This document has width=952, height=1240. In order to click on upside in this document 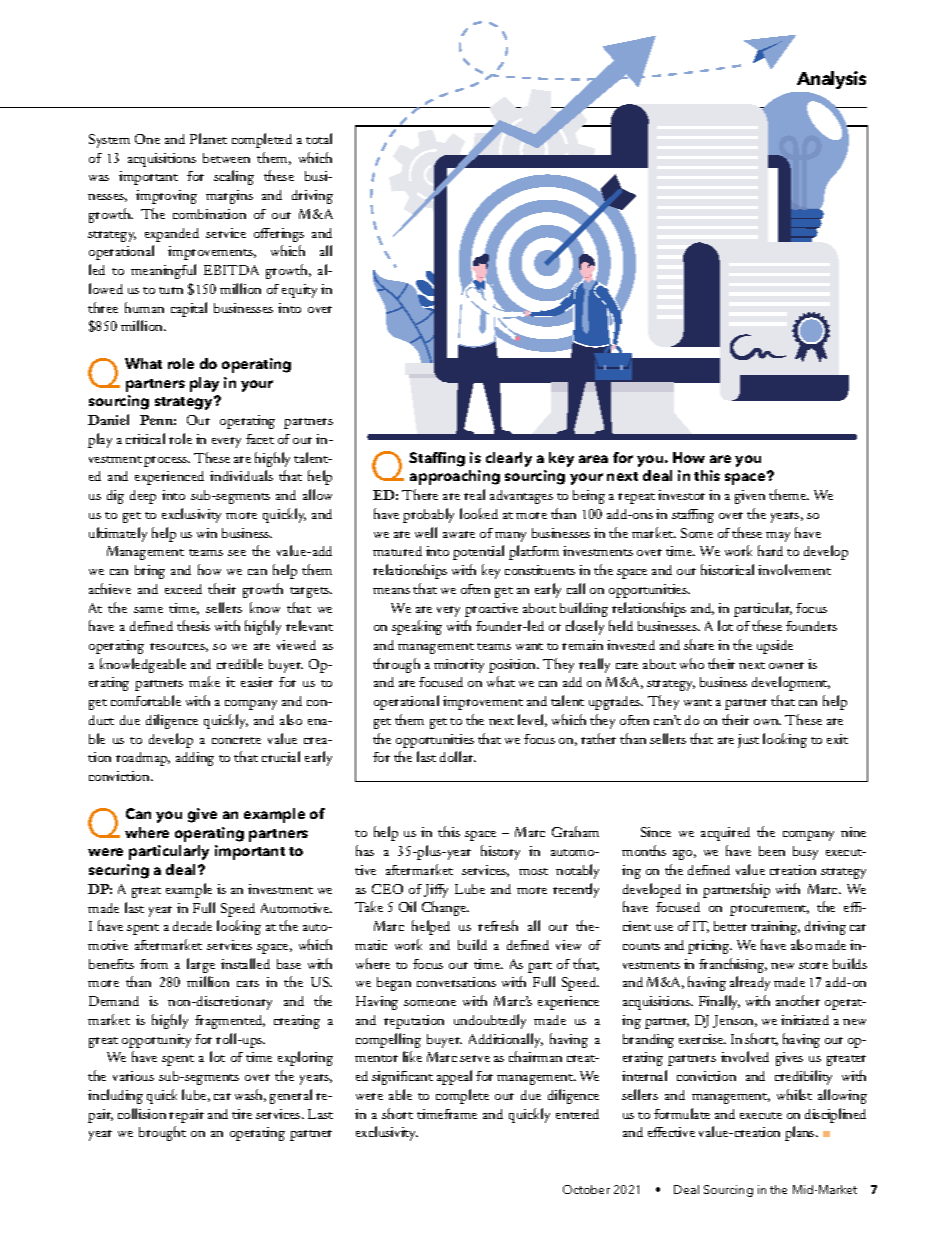, I will do `click(775, 647)`.
